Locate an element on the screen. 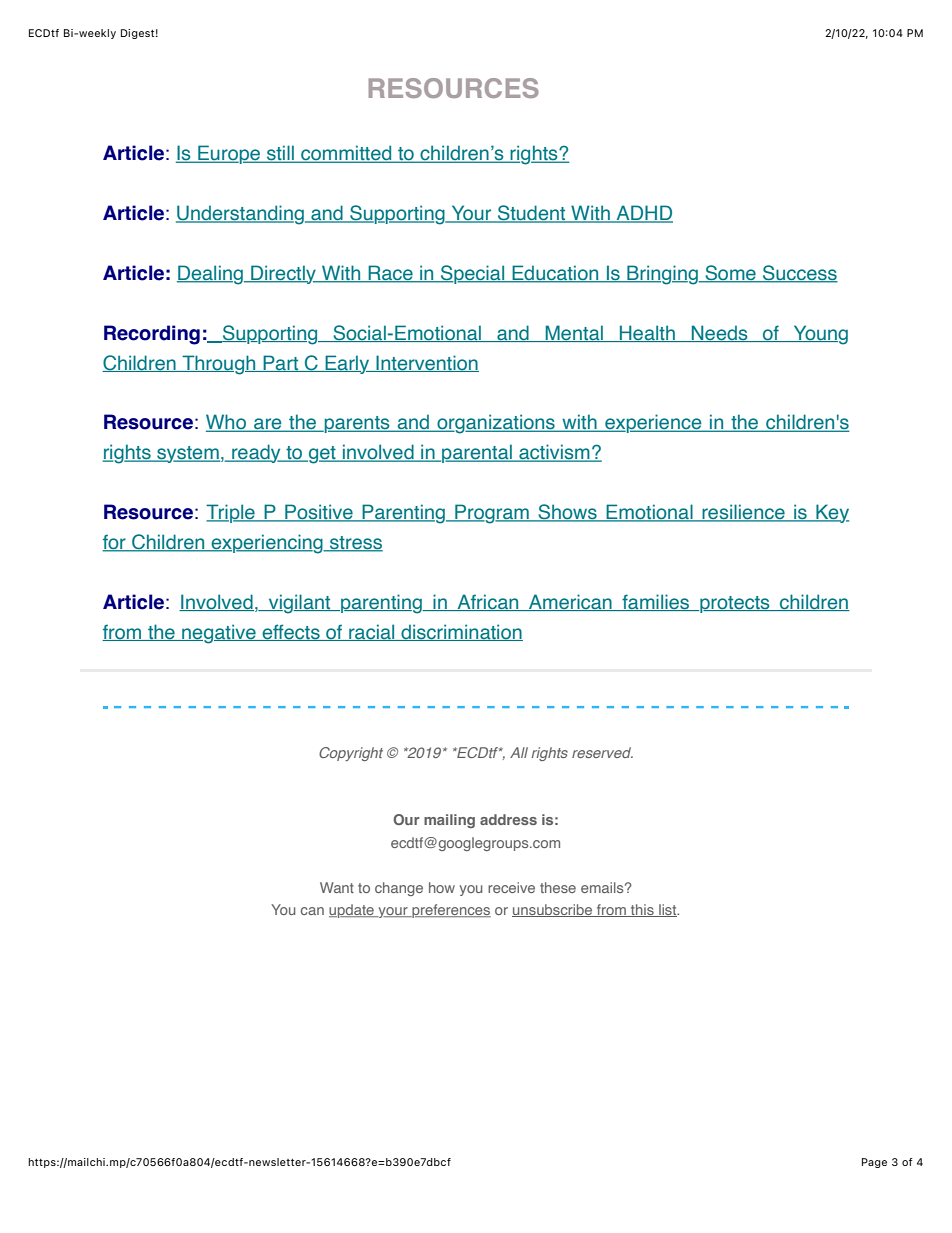 The width and height of the screenshot is (952, 1233). organizations is located at coordinates (496, 424).
